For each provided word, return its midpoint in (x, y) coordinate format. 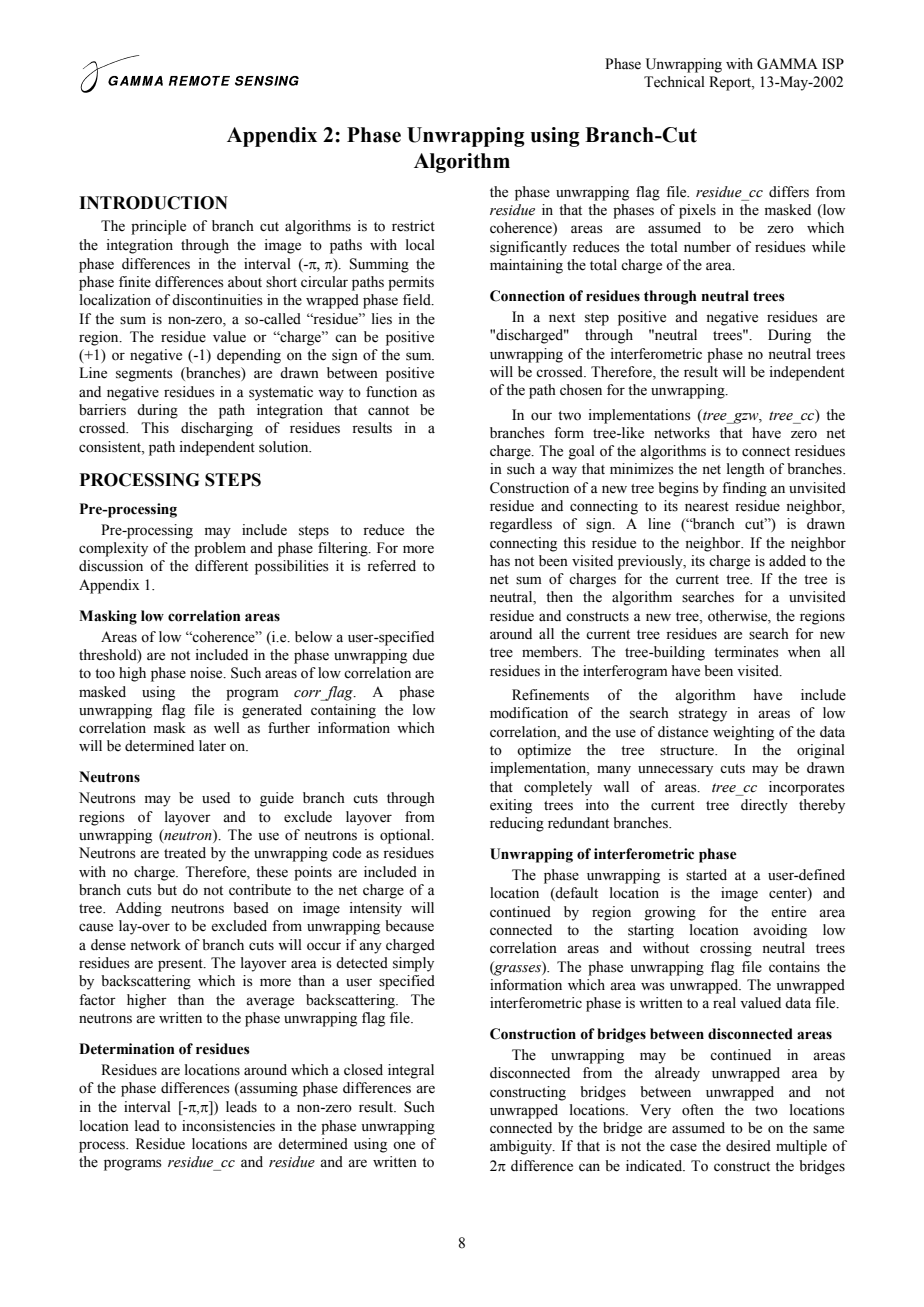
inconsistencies (228, 1126)
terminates (746, 652)
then (559, 597)
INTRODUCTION (153, 203)
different (221, 566)
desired (748, 1146)
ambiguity (522, 1147)
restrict (413, 226)
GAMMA (787, 64)
